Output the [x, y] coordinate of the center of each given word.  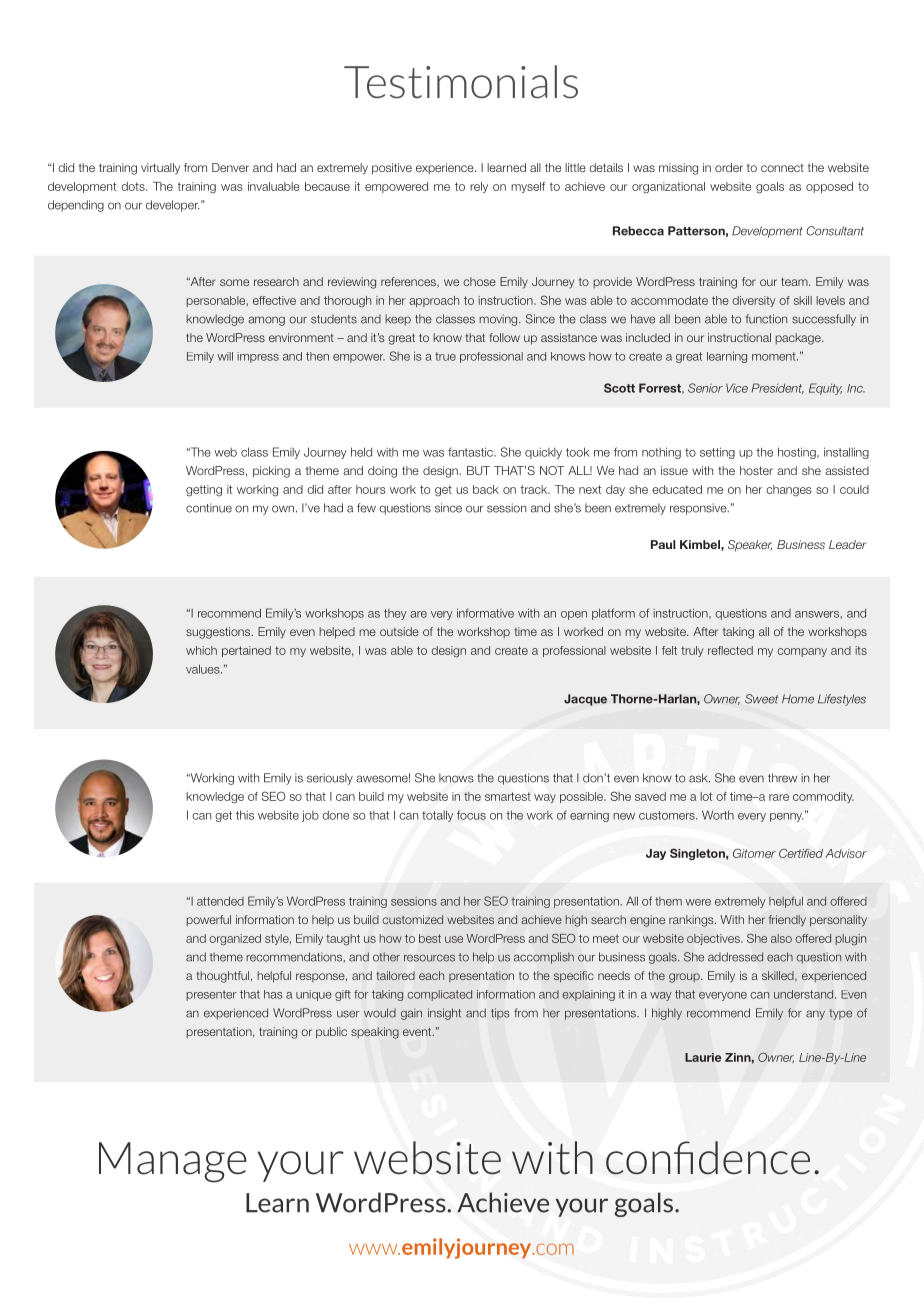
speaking [375, 1033]
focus [471, 815]
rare [779, 797]
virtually [160, 169]
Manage [173, 1162]
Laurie [703, 1057]
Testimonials [461, 82]
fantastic [471, 452]
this [245, 815]
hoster [756, 470]
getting [204, 491]
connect [782, 168]
